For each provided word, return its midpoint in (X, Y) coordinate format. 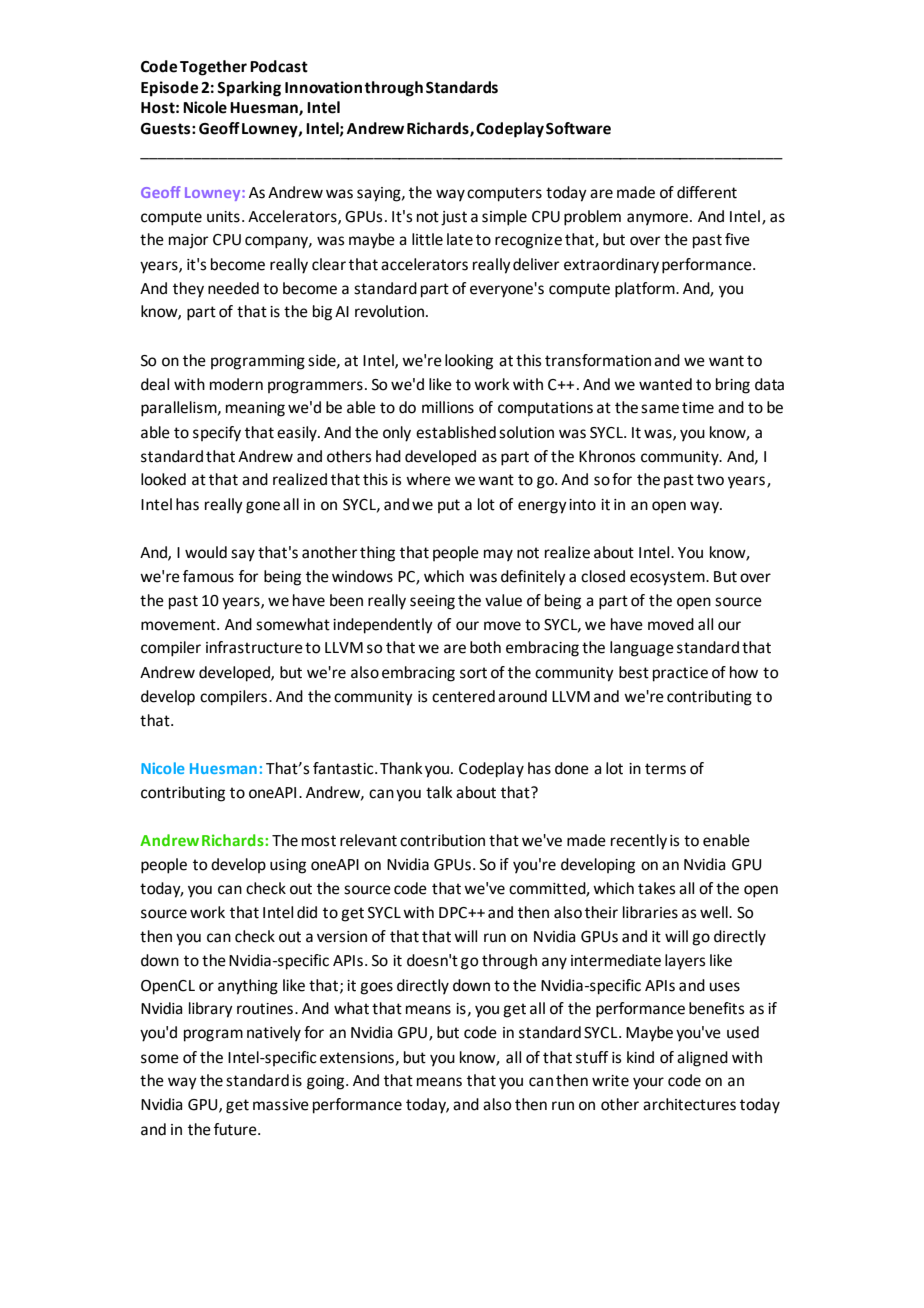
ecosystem (668, 578)
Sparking (249, 89)
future (236, 1129)
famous (208, 576)
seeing (432, 602)
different (707, 192)
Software (578, 128)
